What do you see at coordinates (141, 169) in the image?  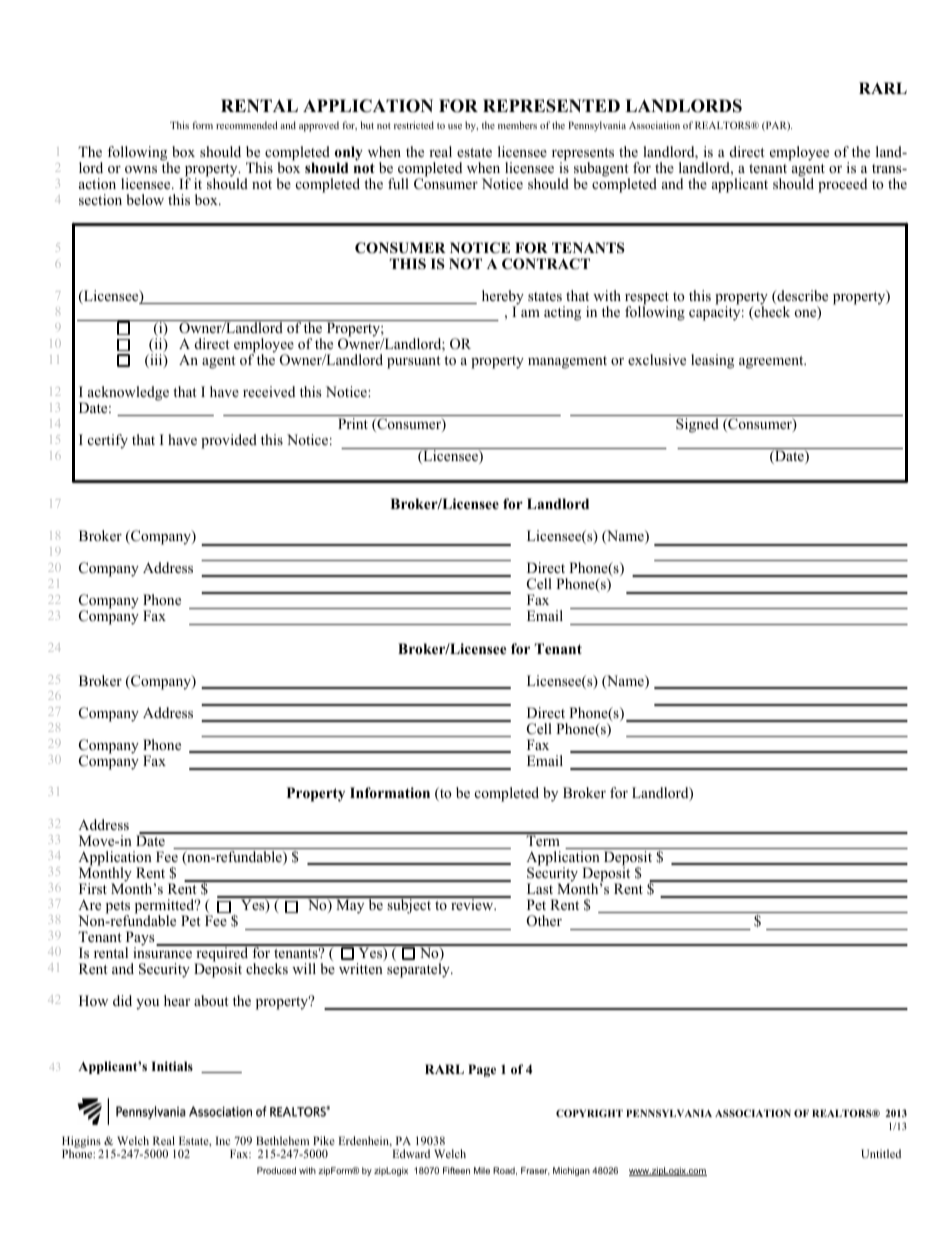 I see `owns` at bounding box center [141, 169].
